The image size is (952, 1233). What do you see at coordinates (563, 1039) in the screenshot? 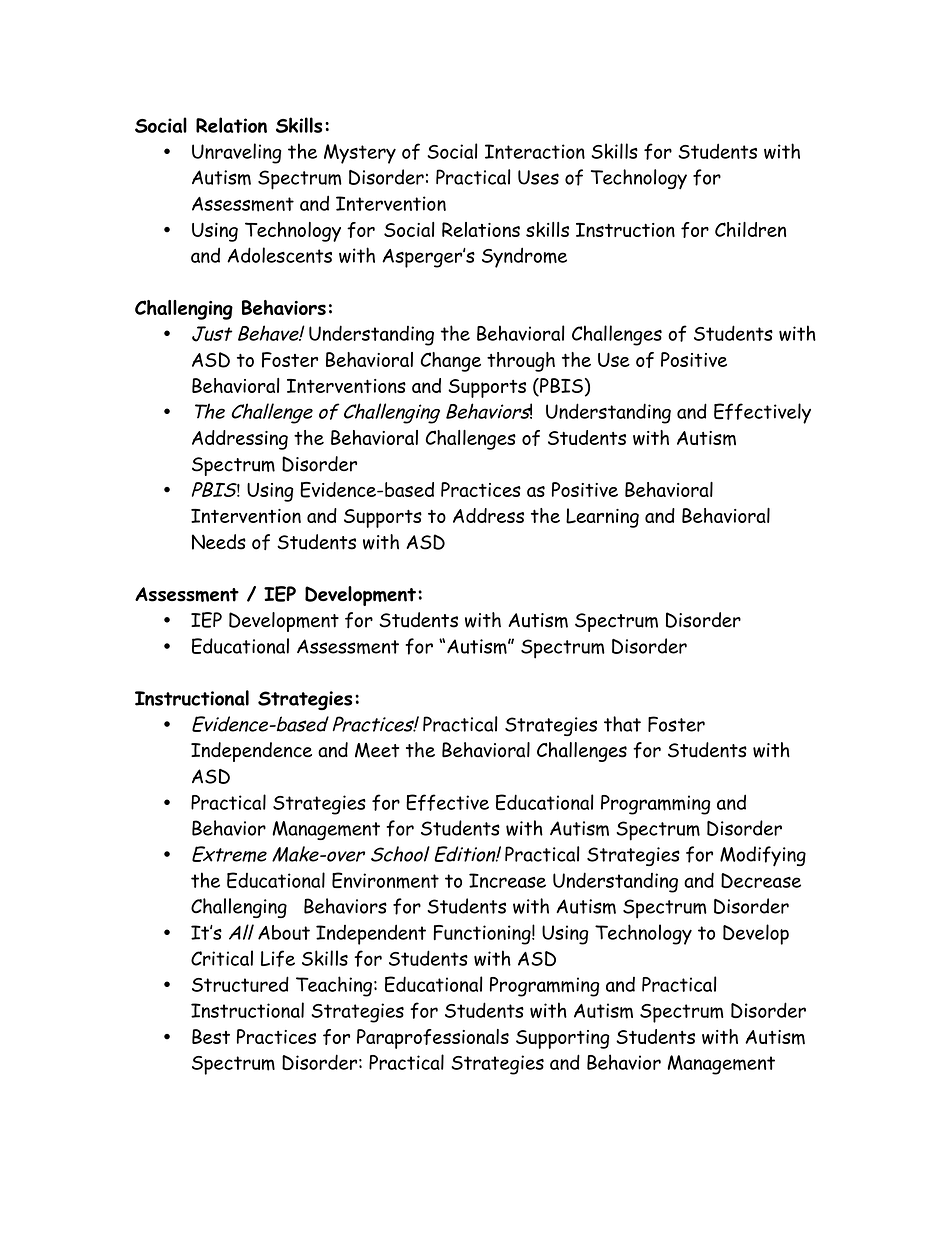
I see `Supporting` at bounding box center [563, 1039].
